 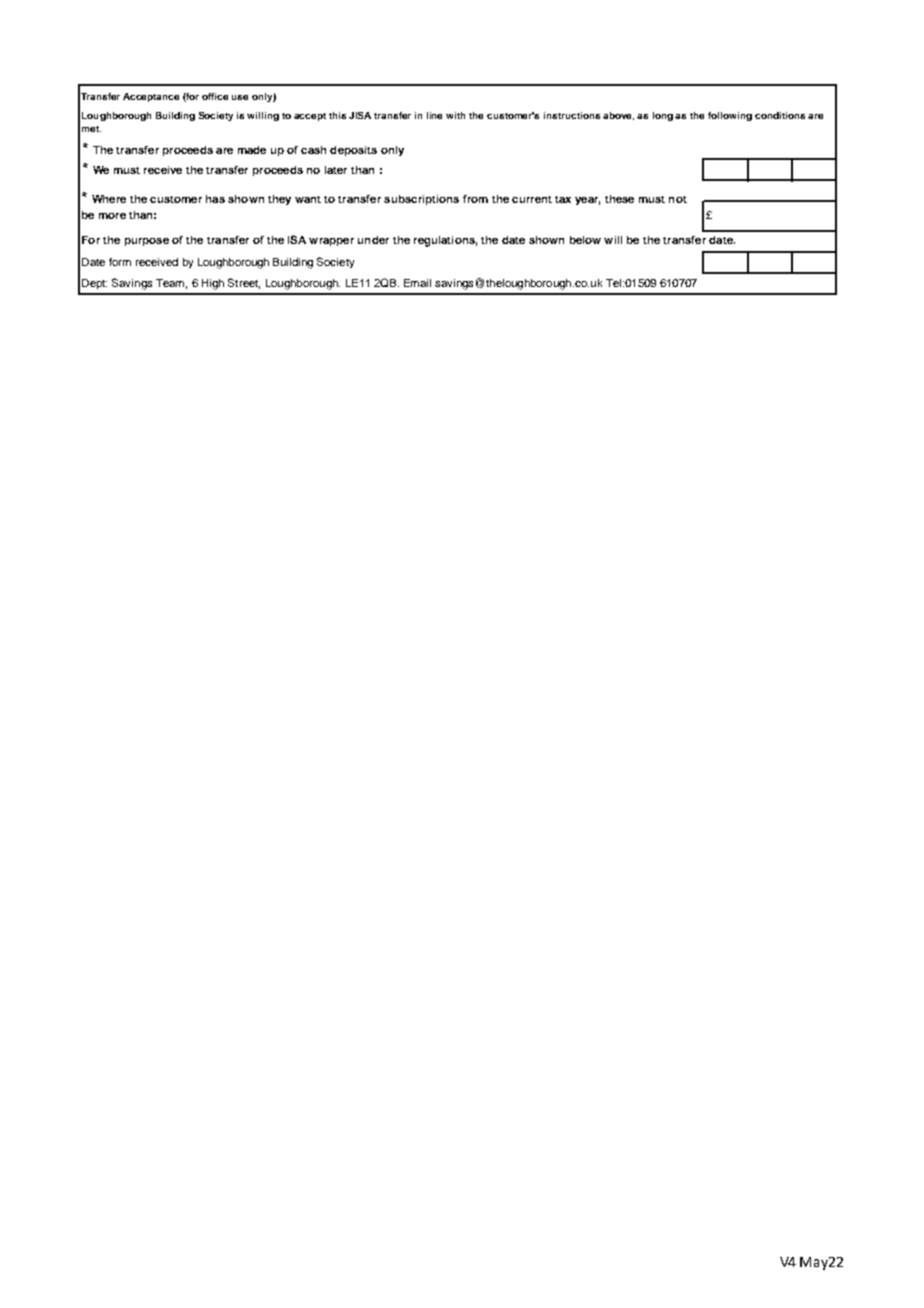 What do you see at coordinates (678, 199) in the document?
I see `not` at bounding box center [678, 199].
